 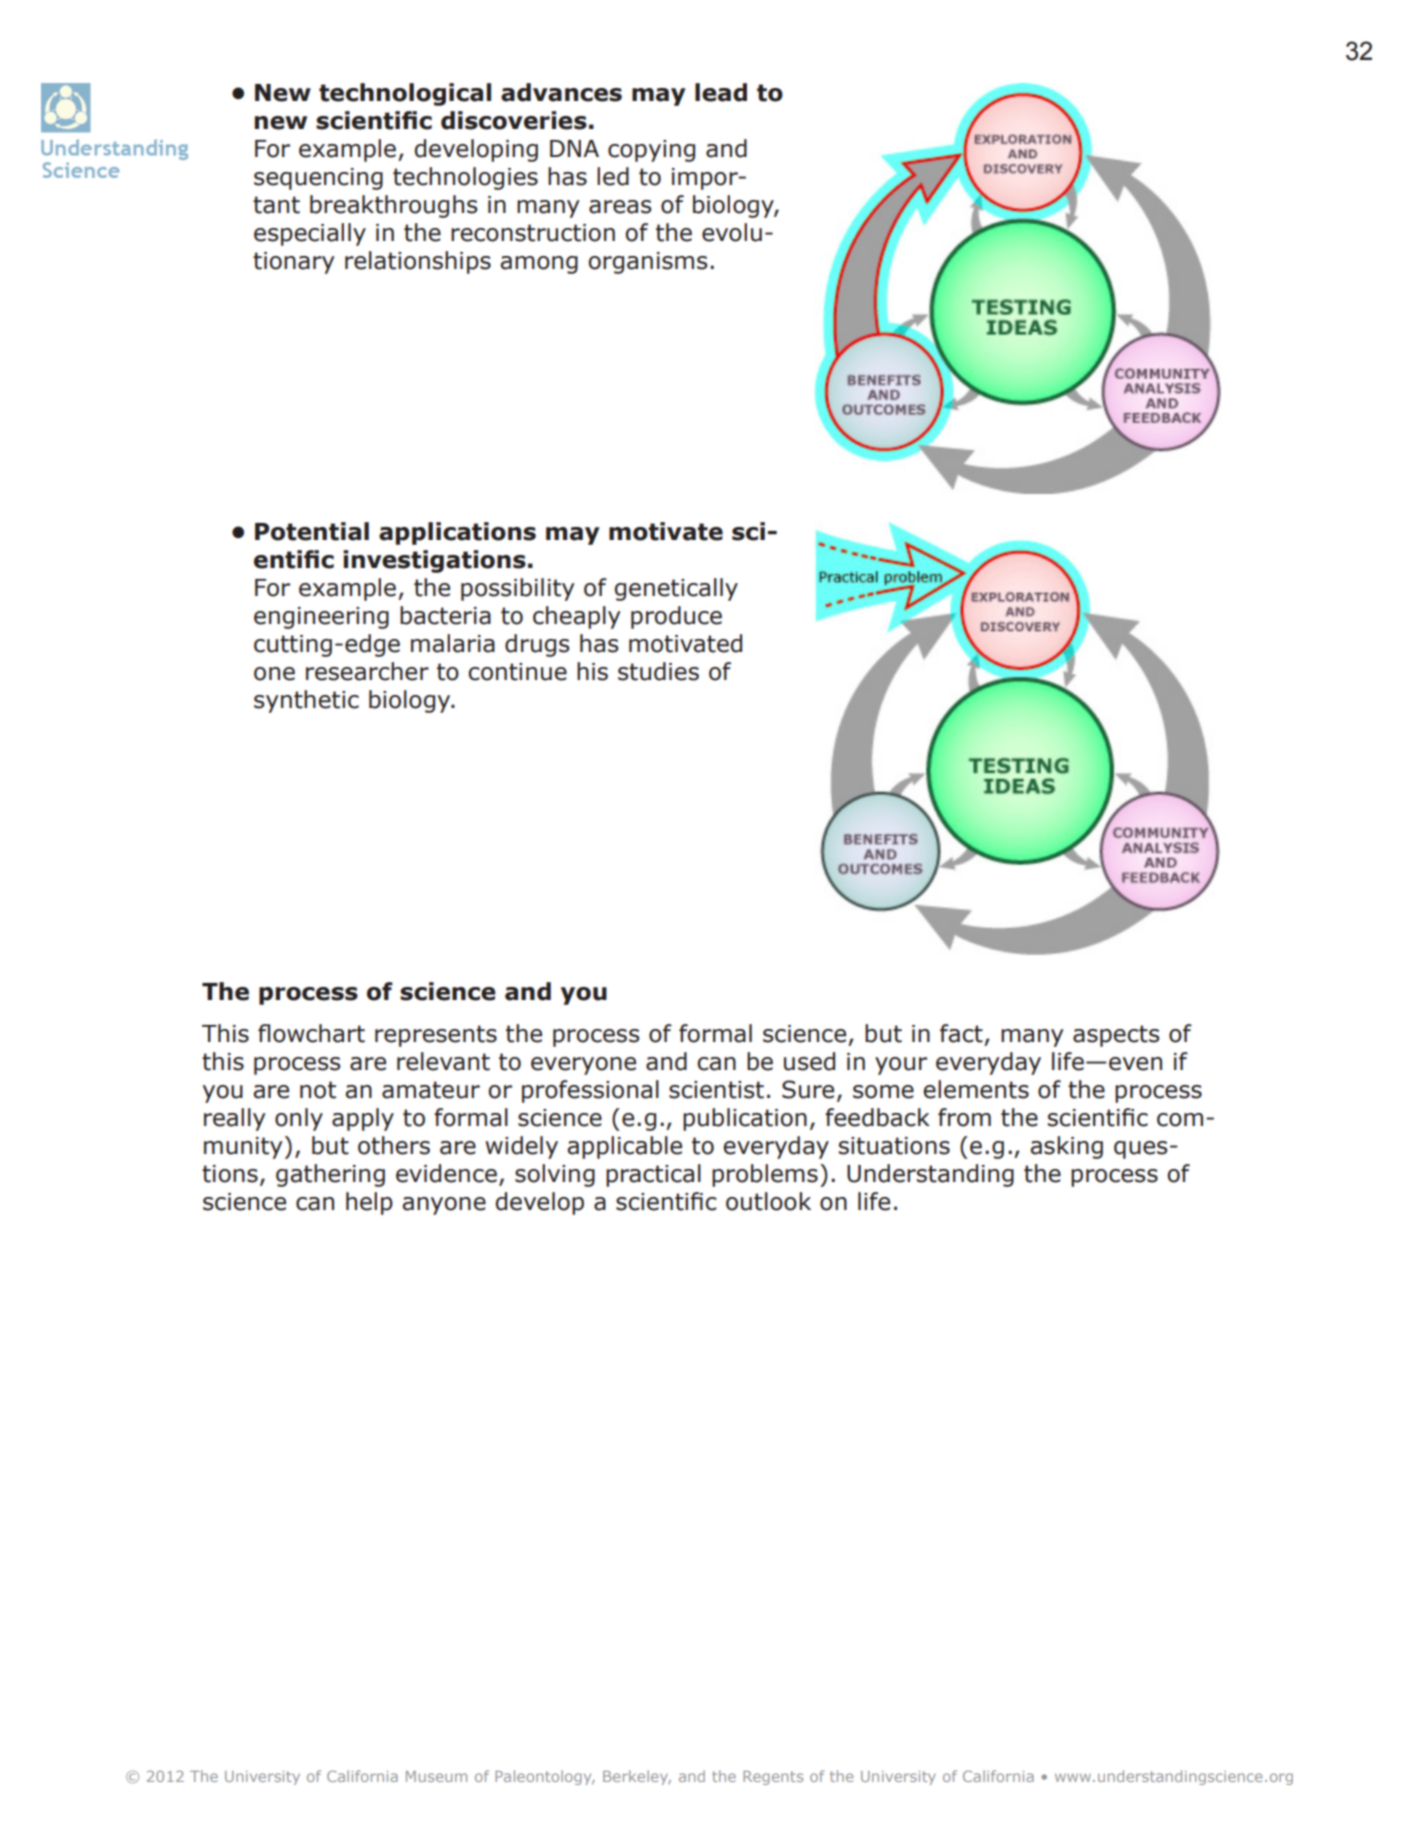 What do you see at coordinates (773, 1778) in the screenshot?
I see `Regents` at bounding box center [773, 1778].
